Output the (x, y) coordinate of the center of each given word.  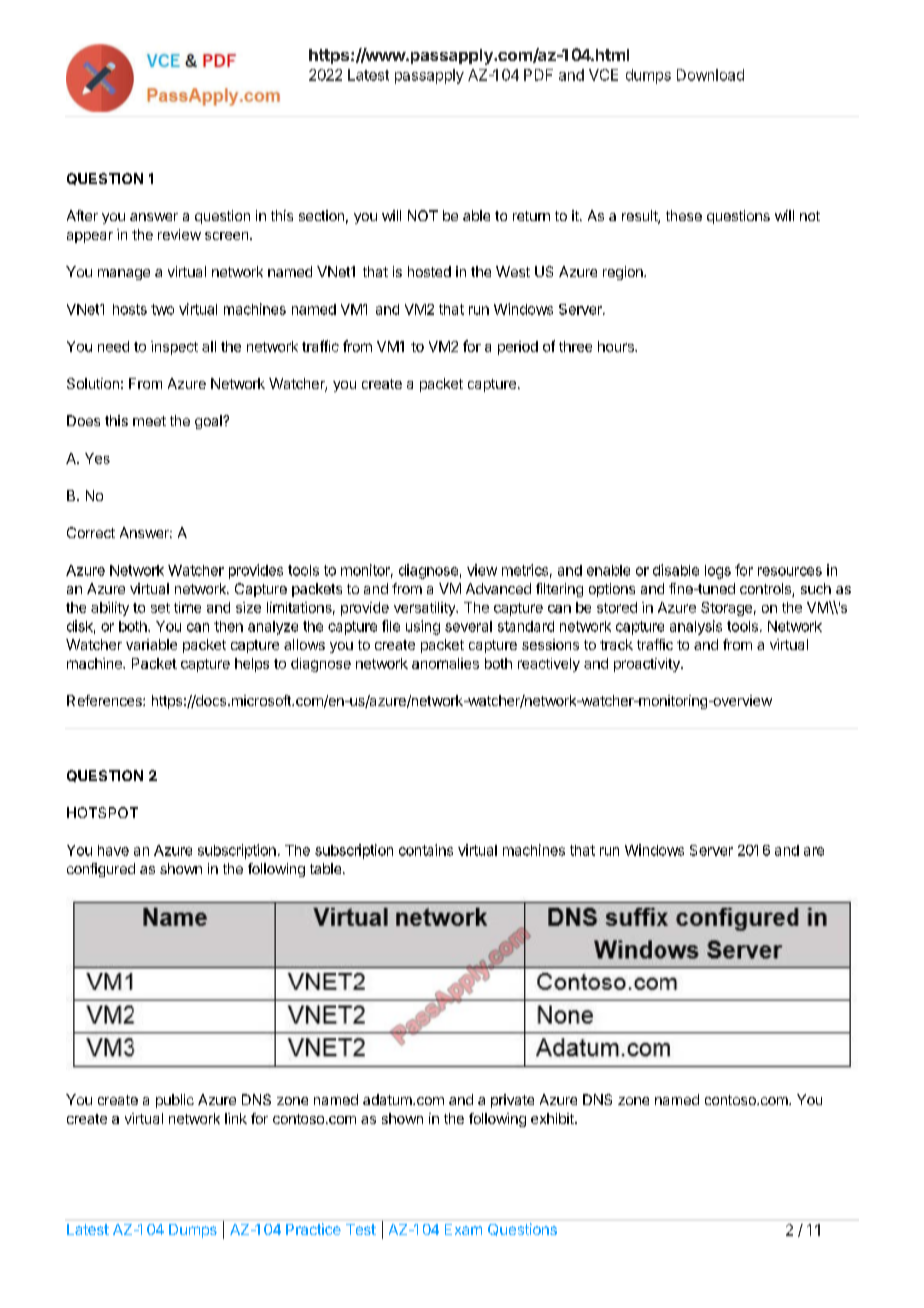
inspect (174, 348)
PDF (538, 75)
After (82, 215)
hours (617, 346)
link (236, 1118)
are (814, 851)
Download (710, 75)
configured (101, 870)
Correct (91, 532)
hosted (429, 271)
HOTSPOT (102, 812)
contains (426, 850)
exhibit (553, 1118)
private (512, 1101)
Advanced (498, 588)
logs (718, 572)
